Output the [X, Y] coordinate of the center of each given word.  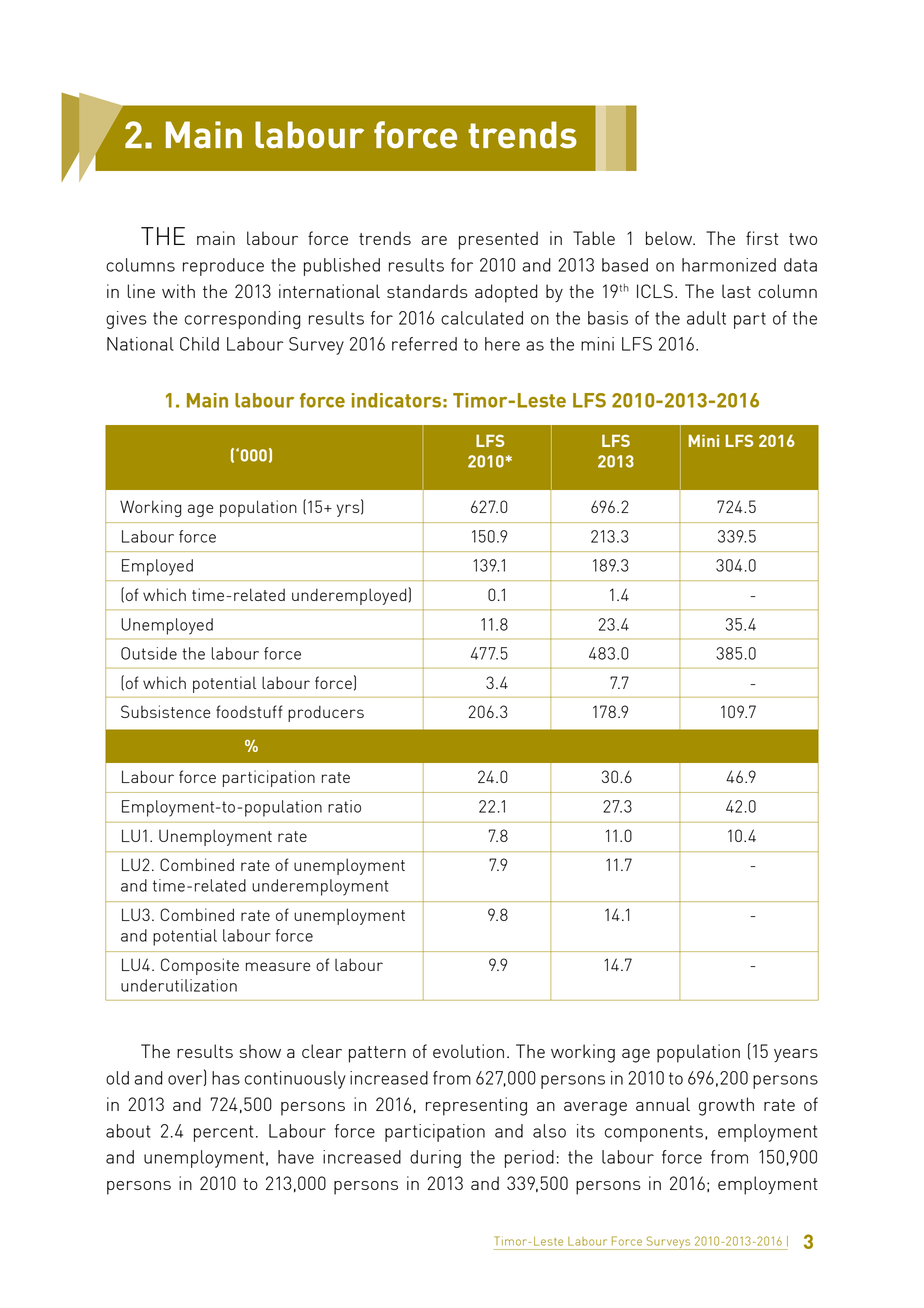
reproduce [223, 267]
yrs [349, 510]
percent [223, 1133]
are [434, 240]
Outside [149, 653]
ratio [344, 806]
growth [726, 1106]
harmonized [729, 265]
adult [706, 318]
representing [476, 1106]
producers [326, 713]
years [796, 1055]
